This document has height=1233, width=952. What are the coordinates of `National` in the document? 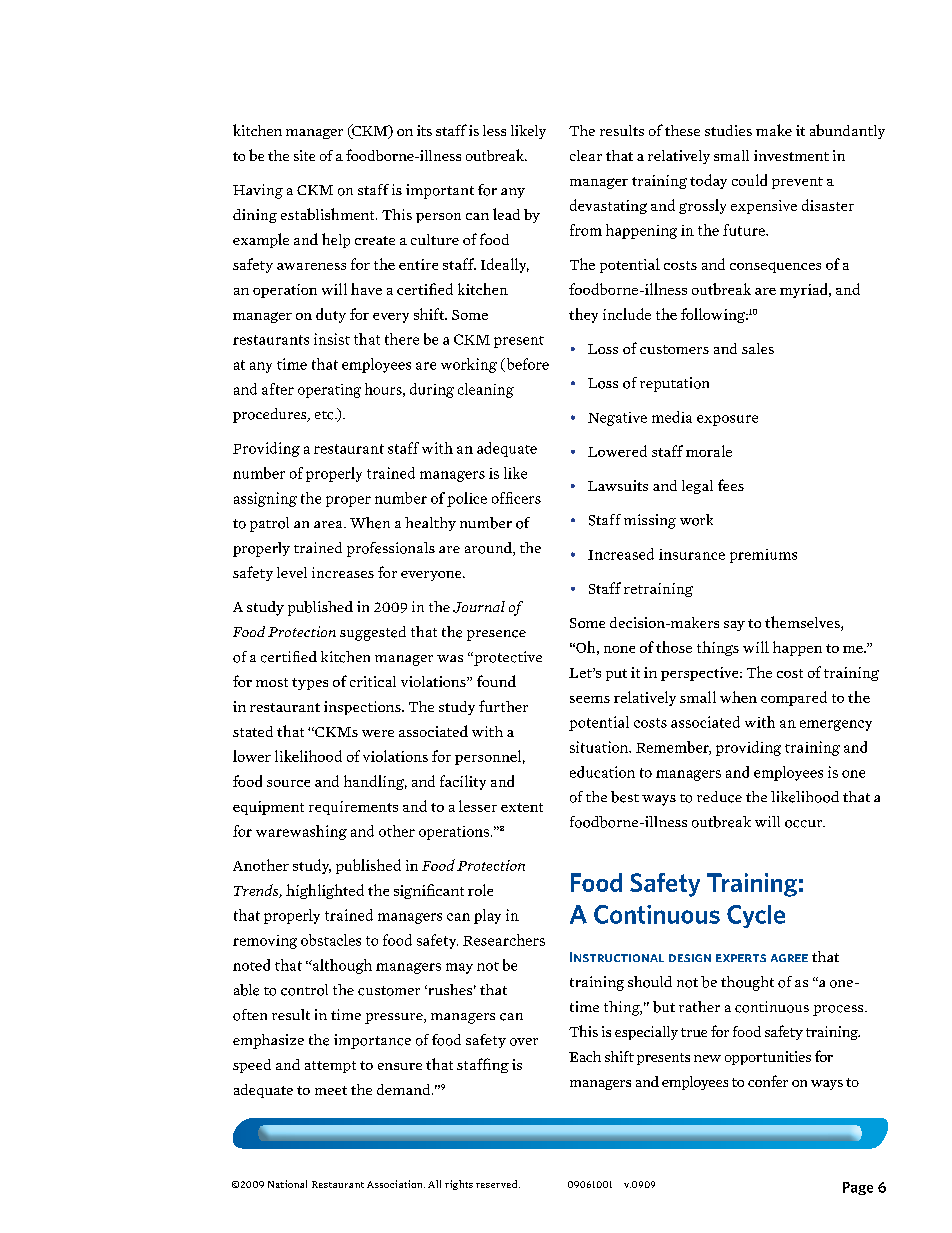 It's located at (287, 1184).
